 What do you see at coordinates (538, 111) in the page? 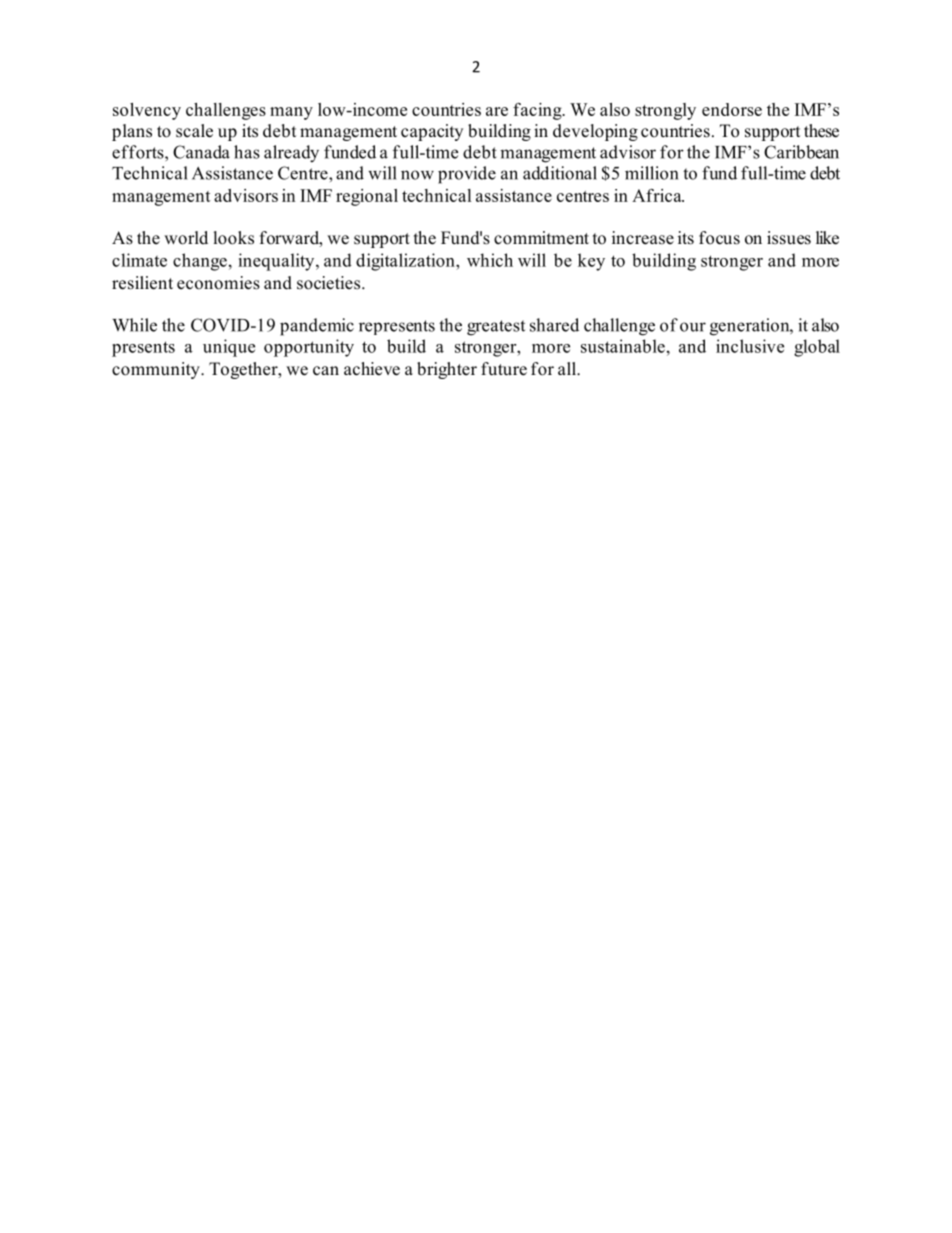
I see `facing` at bounding box center [538, 111].
